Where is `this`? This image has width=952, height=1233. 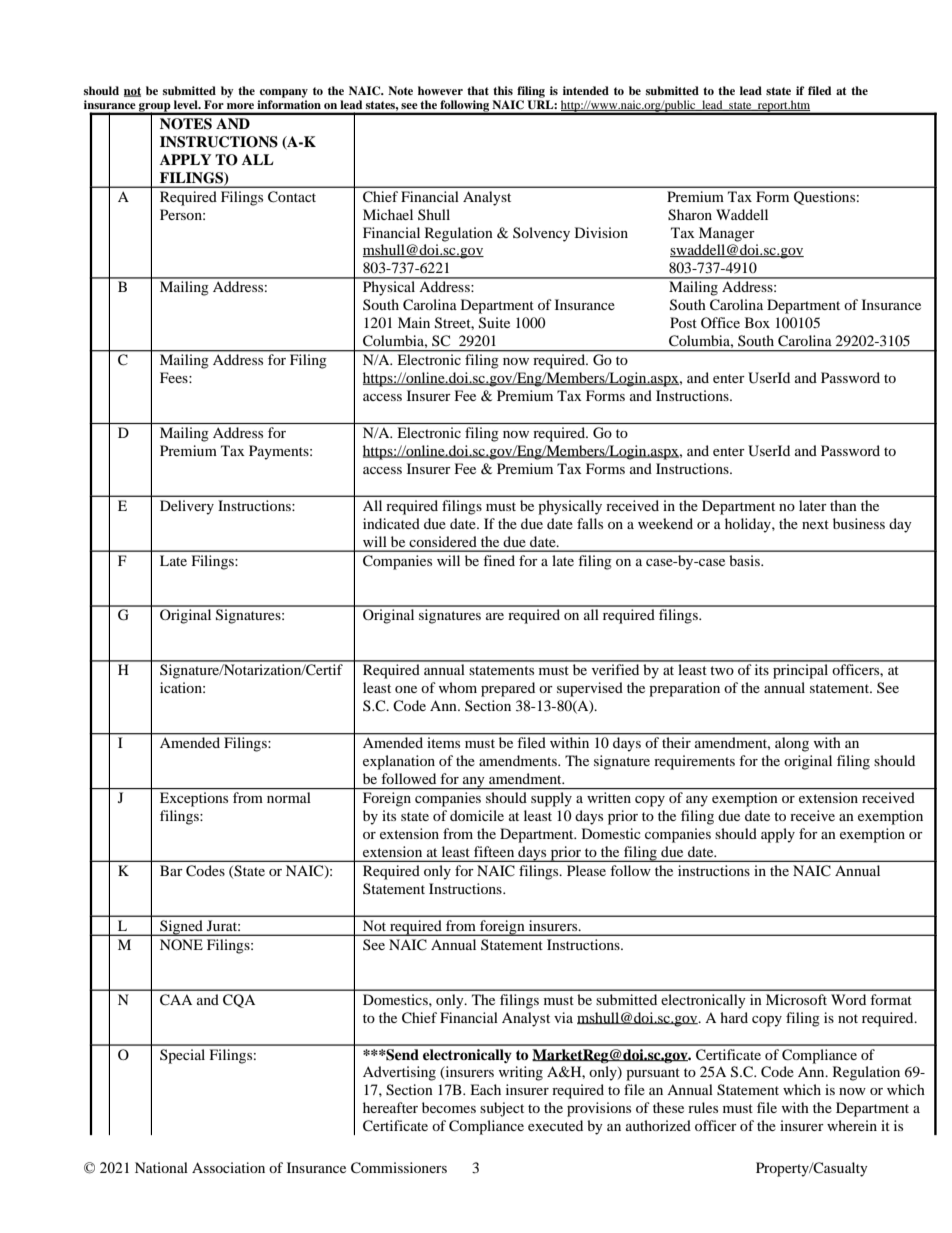
this is located at coordinates (503, 90).
